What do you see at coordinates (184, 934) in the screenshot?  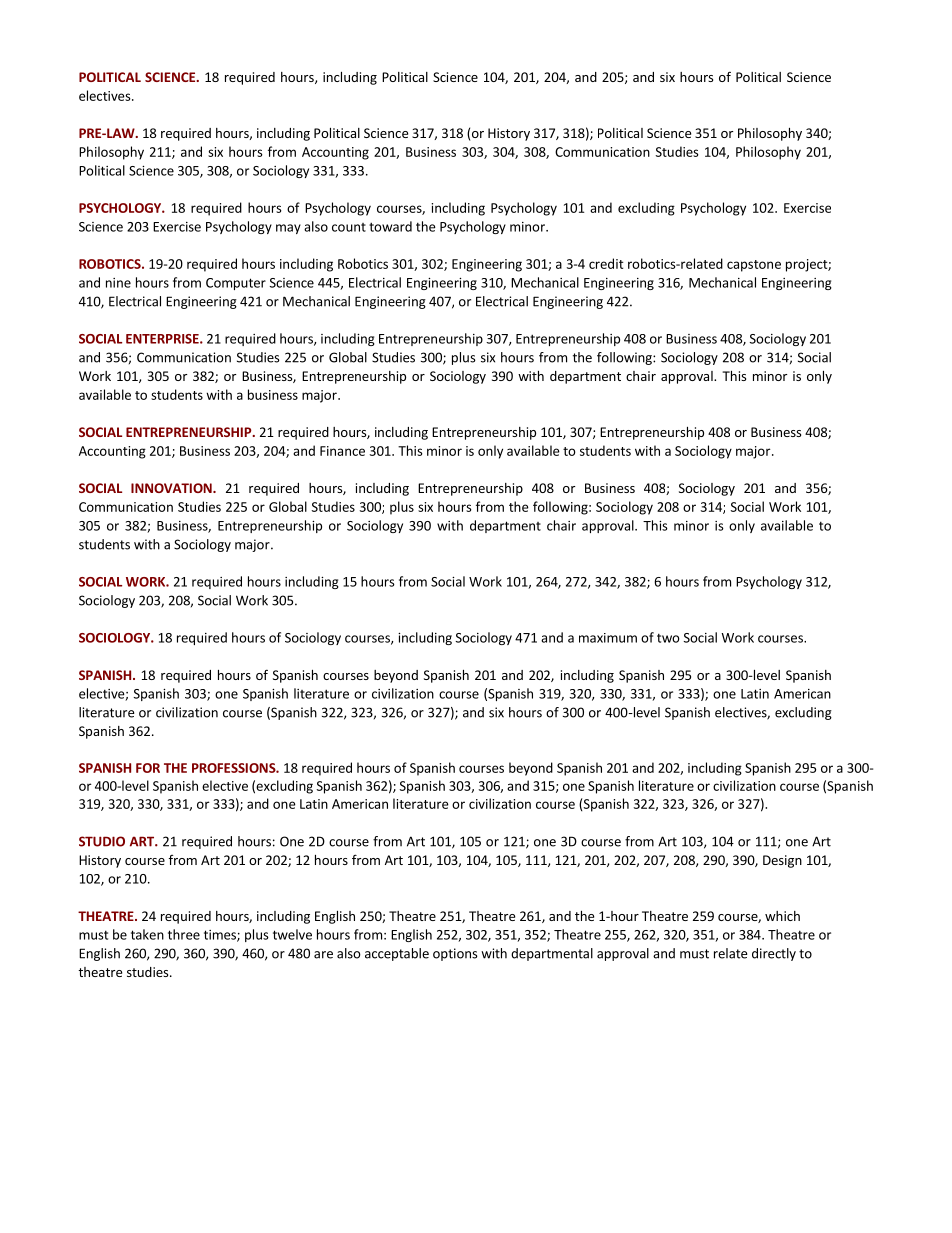 I see `three` at bounding box center [184, 934].
